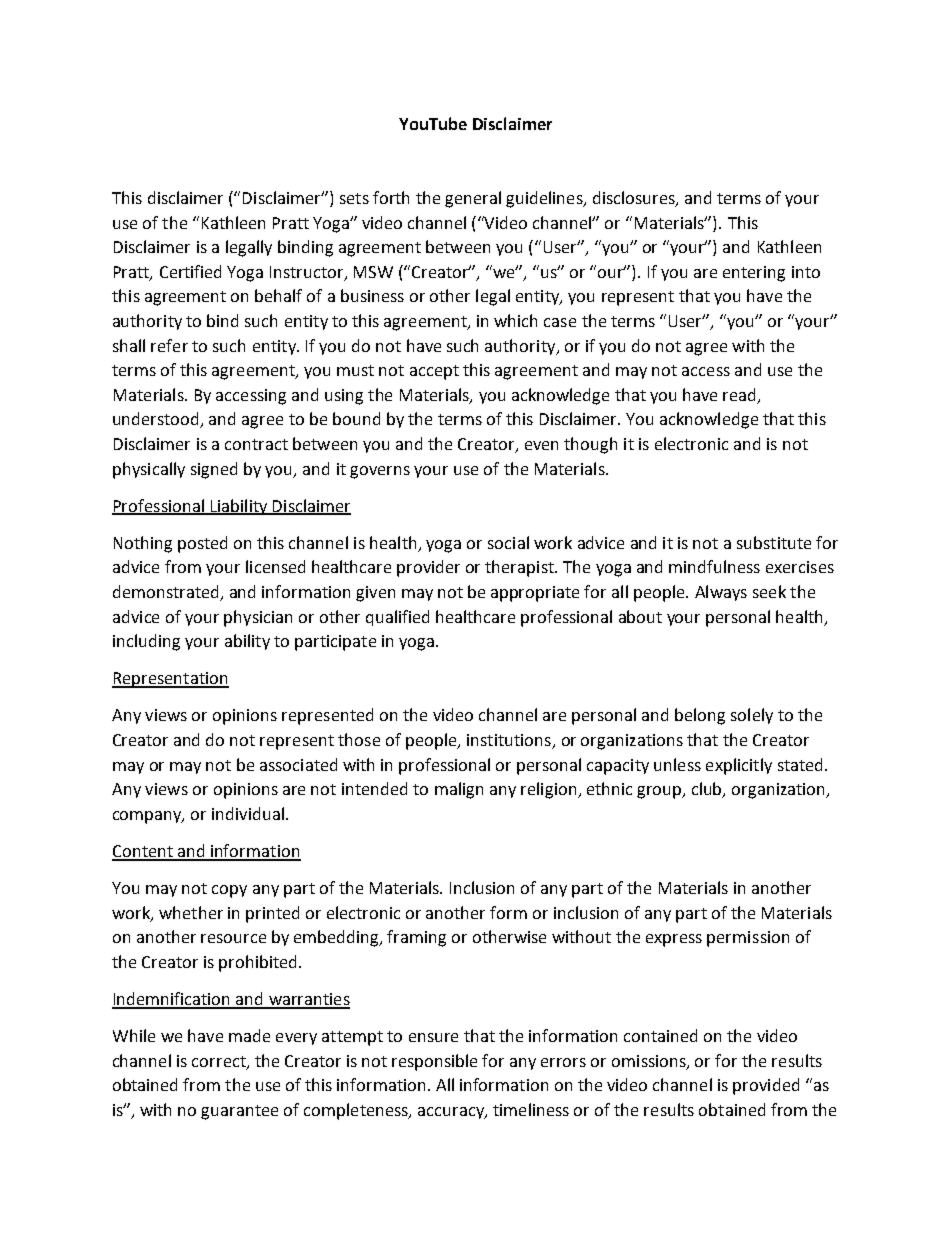  What do you see at coordinates (754, 274) in the screenshot?
I see `entering` at bounding box center [754, 274].
